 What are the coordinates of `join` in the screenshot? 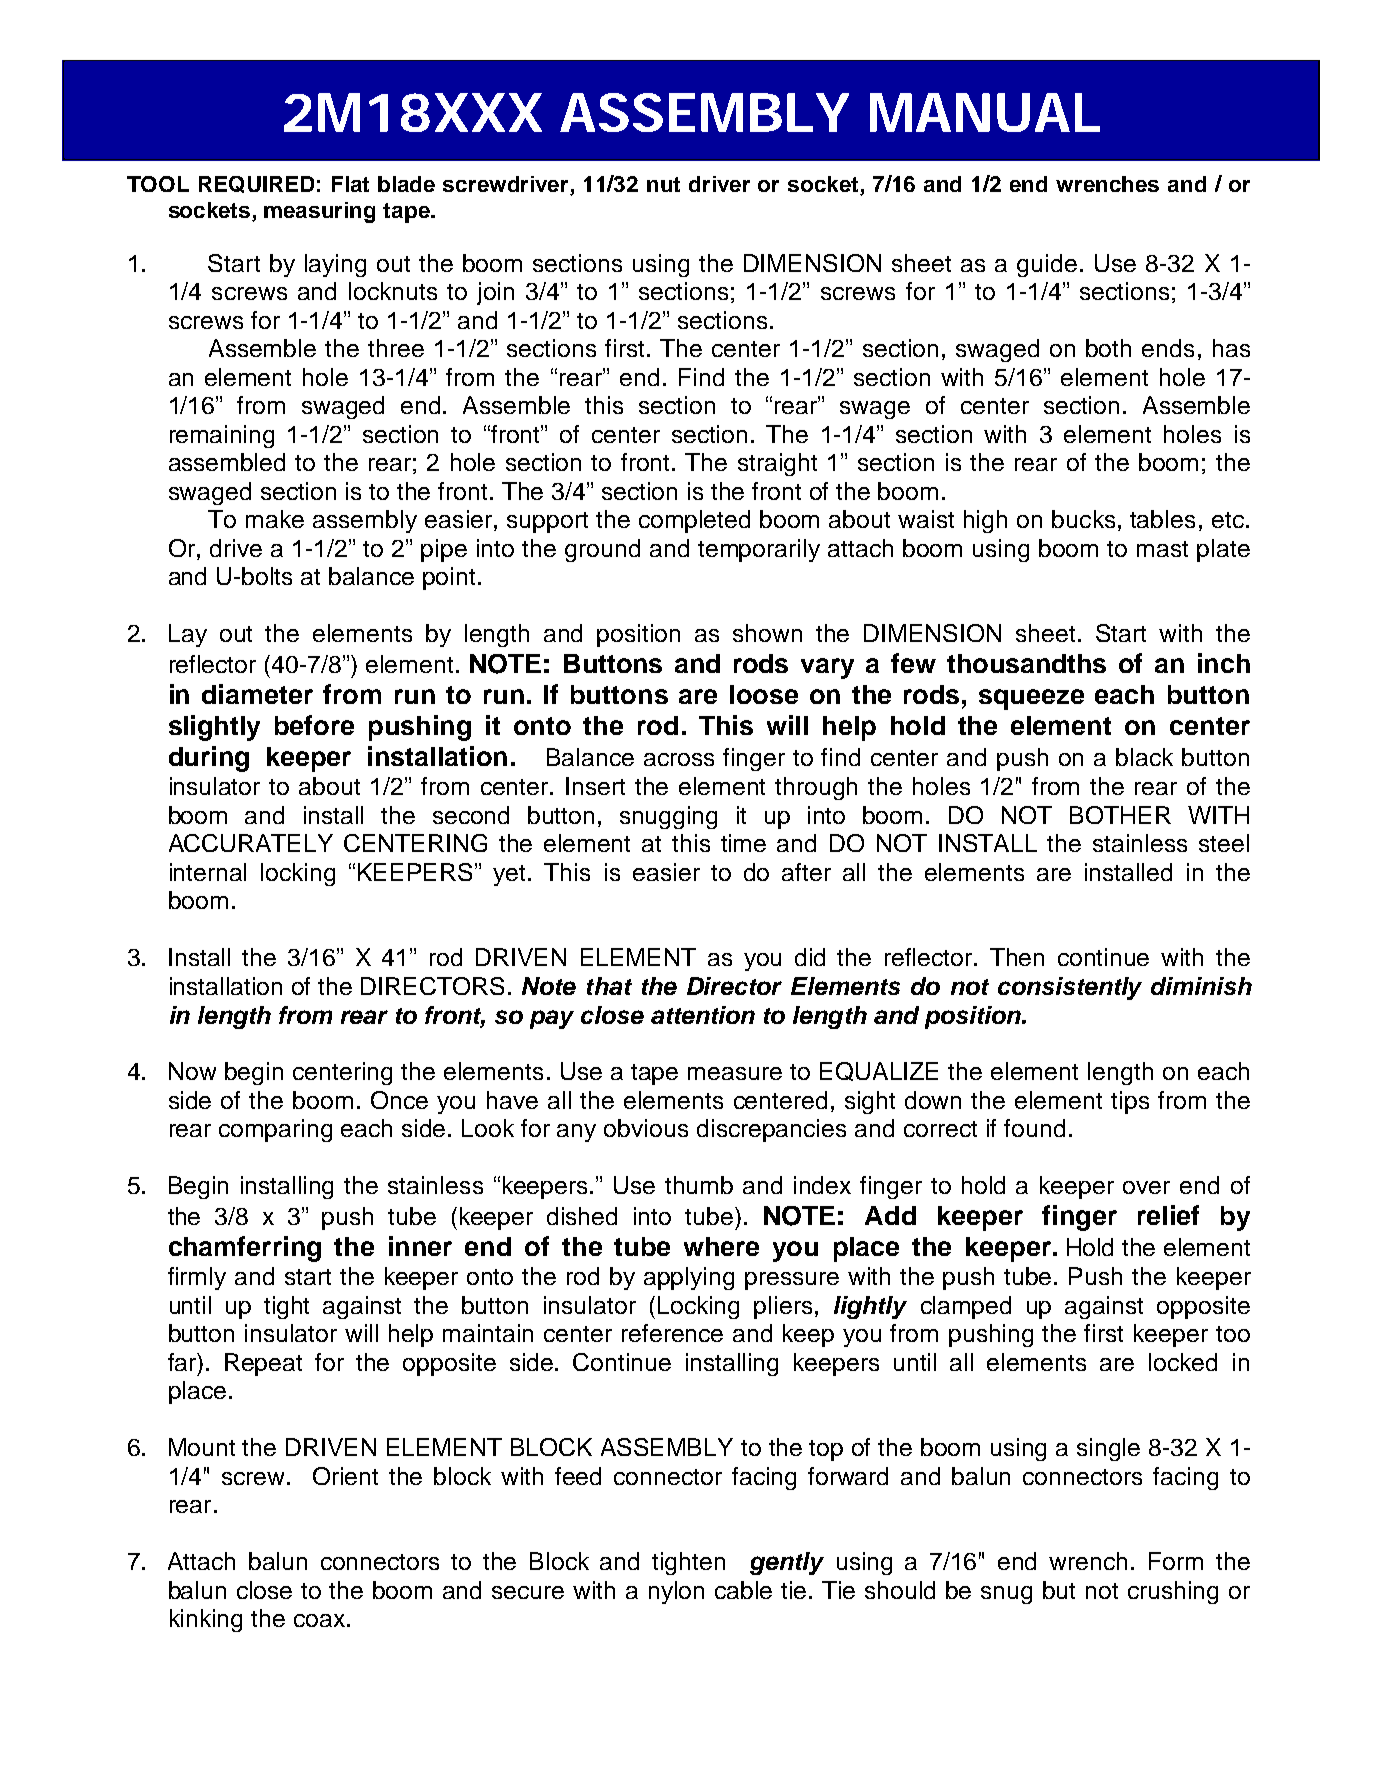 It's located at (495, 293).
